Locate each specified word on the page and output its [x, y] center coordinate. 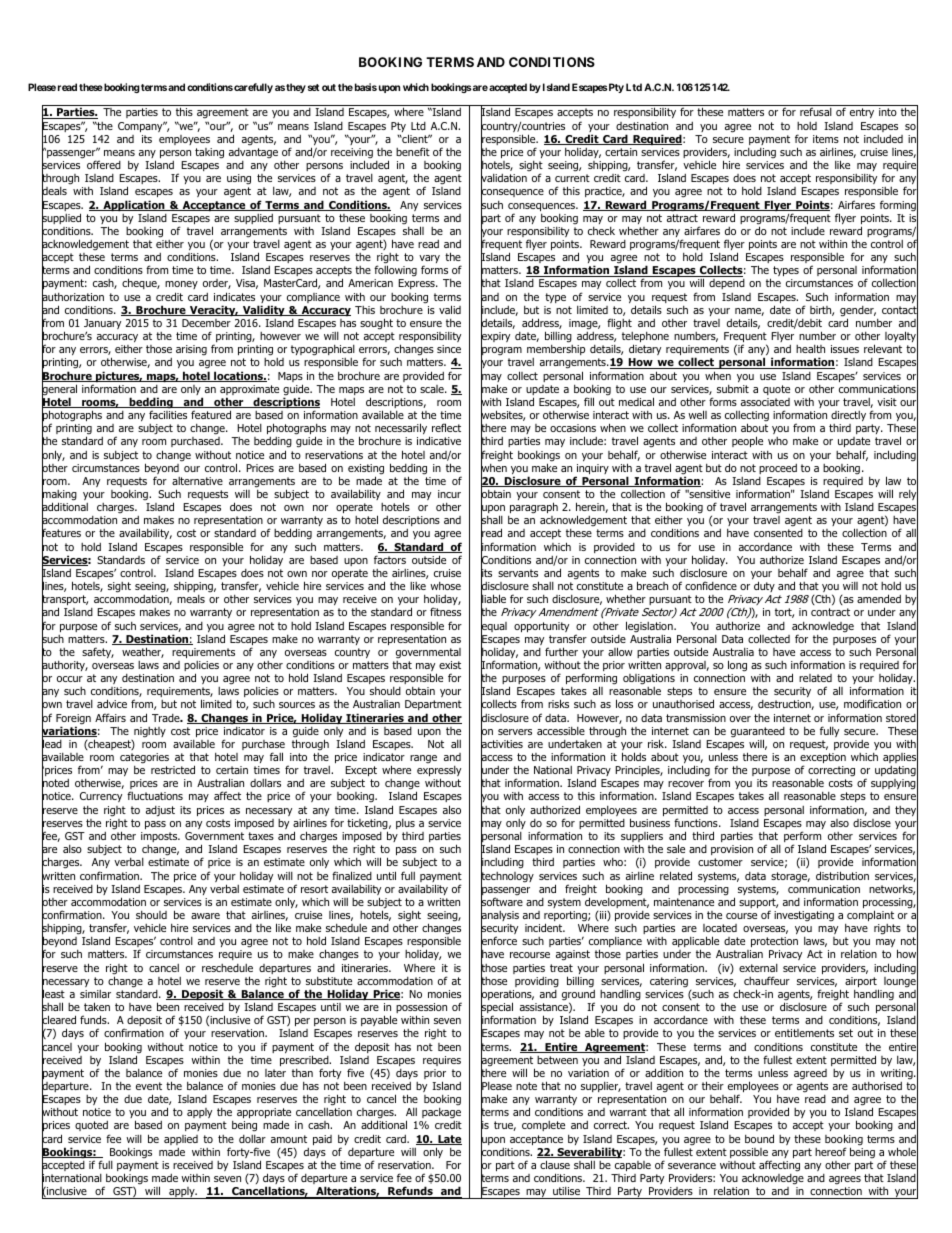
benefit [413, 151]
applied [181, 1140]
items [826, 139]
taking [209, 153]
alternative [197, 481]
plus [405, 824]
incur [449, 494]
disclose [872, 823]
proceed [778, 469]
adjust [160, 811]
